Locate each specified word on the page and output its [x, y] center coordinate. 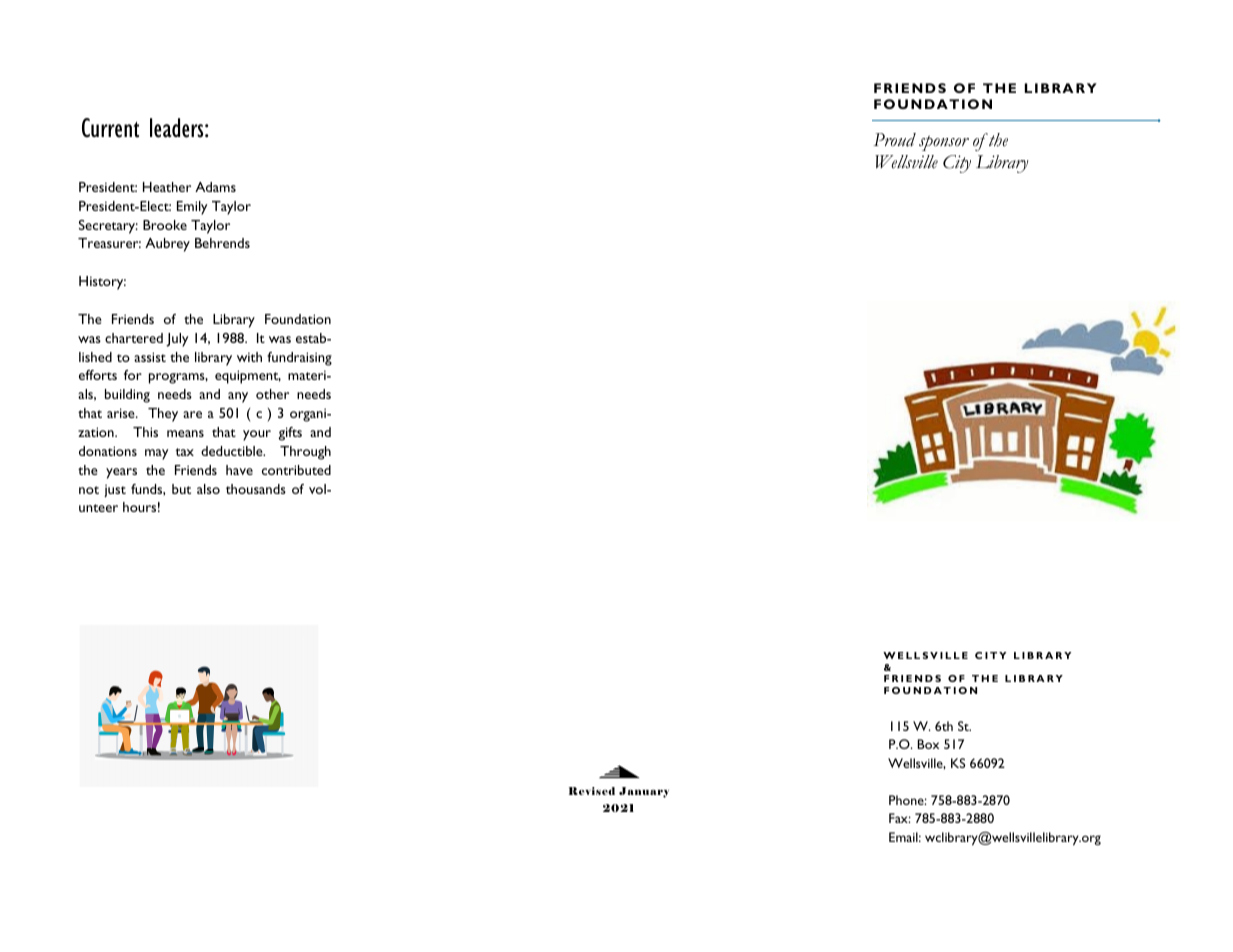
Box [928, 744]
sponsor [944, 143]
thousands [256, 489]
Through [305, 453]
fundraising [299, 359]
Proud [895, 140]
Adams [215, 187]
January [644, 792]
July [177, 340]
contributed [296, 470]
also [208, 489]
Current [110, 128]
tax [185, 452]
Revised [592, 791]
